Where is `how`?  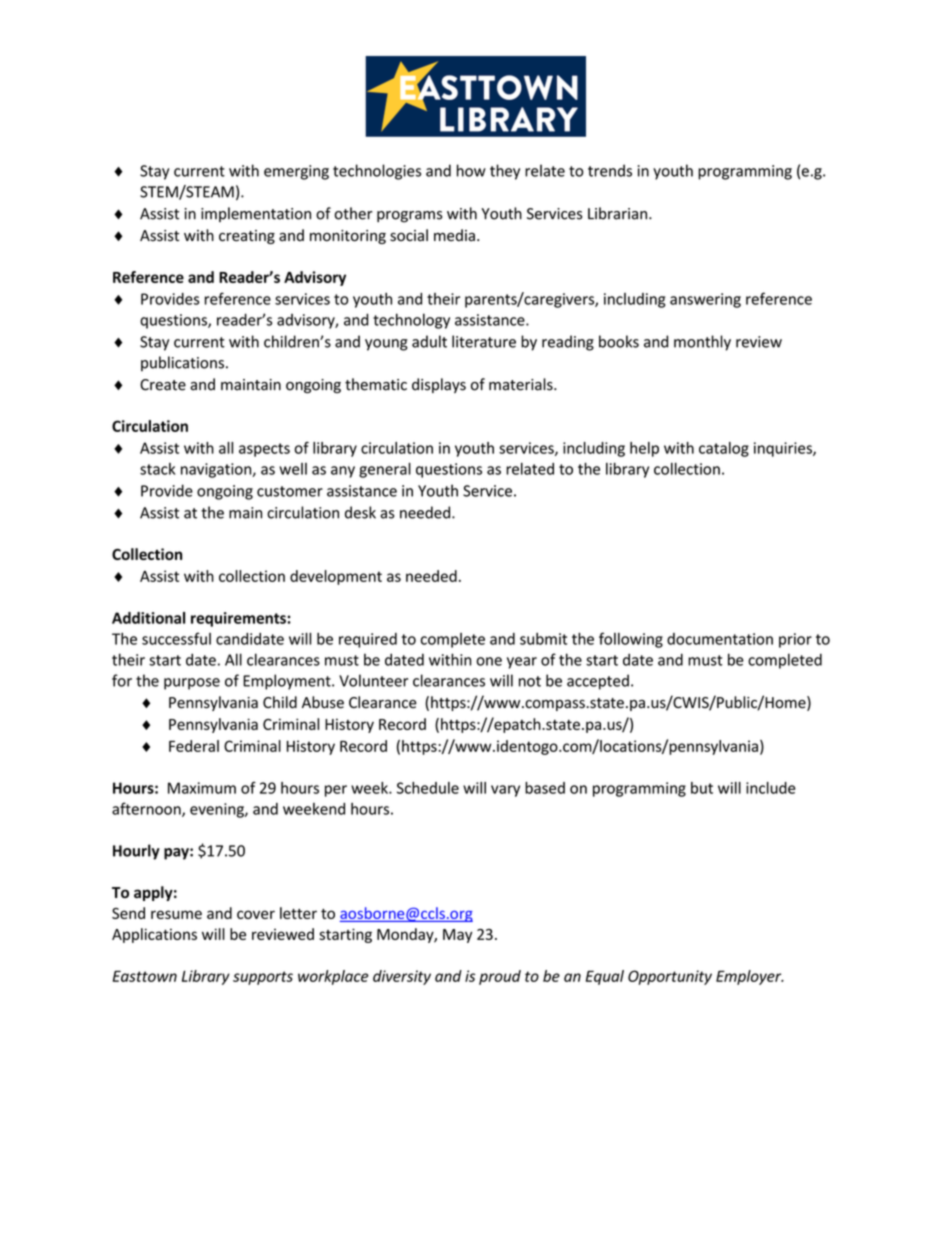 how is located at coordinates (471, 170).
